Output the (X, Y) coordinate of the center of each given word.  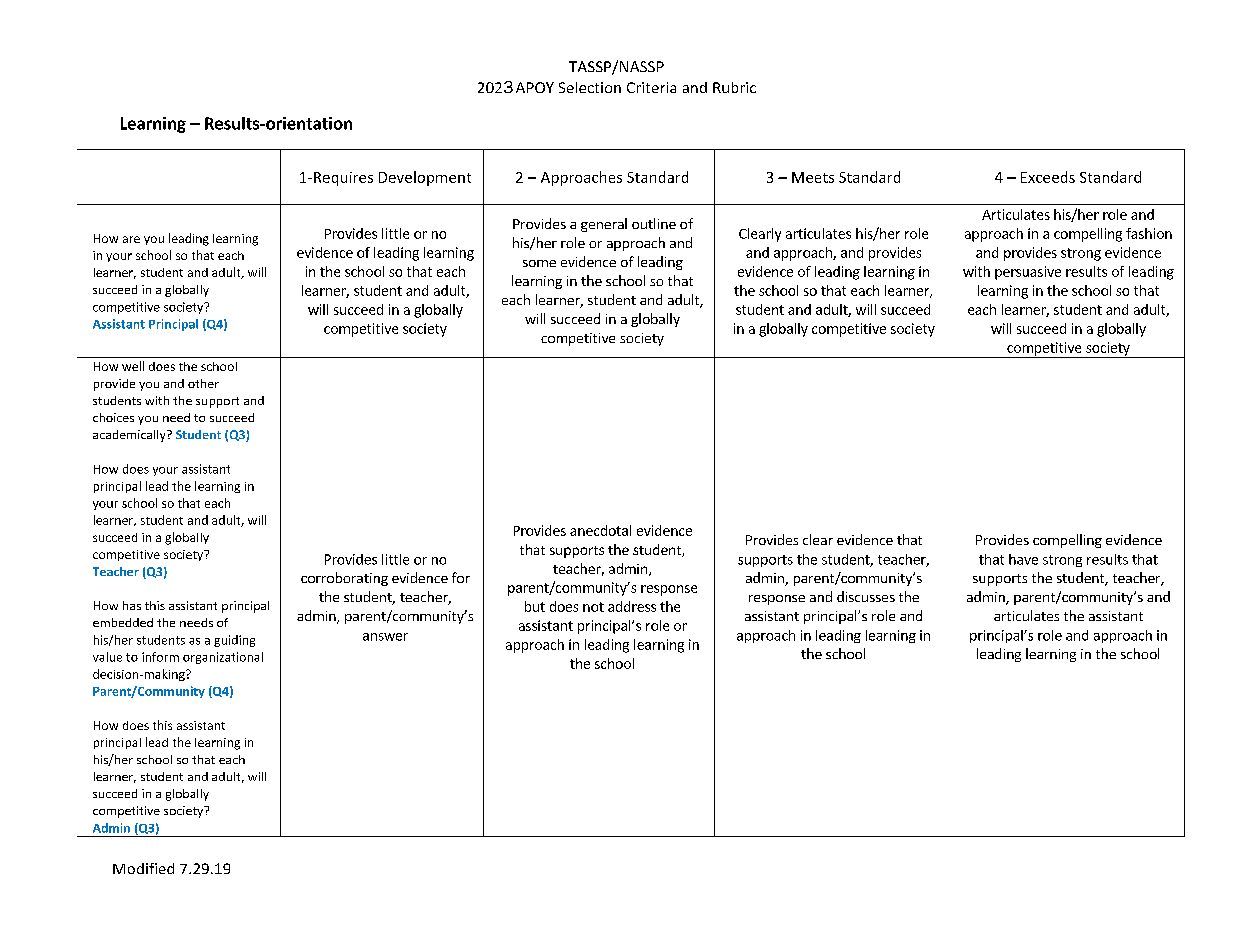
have (1023, 559)
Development (425, 178)
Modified (143, 868)
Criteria (651, 87)
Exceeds (1048, 177)
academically (130, 436)
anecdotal (600, 530)
